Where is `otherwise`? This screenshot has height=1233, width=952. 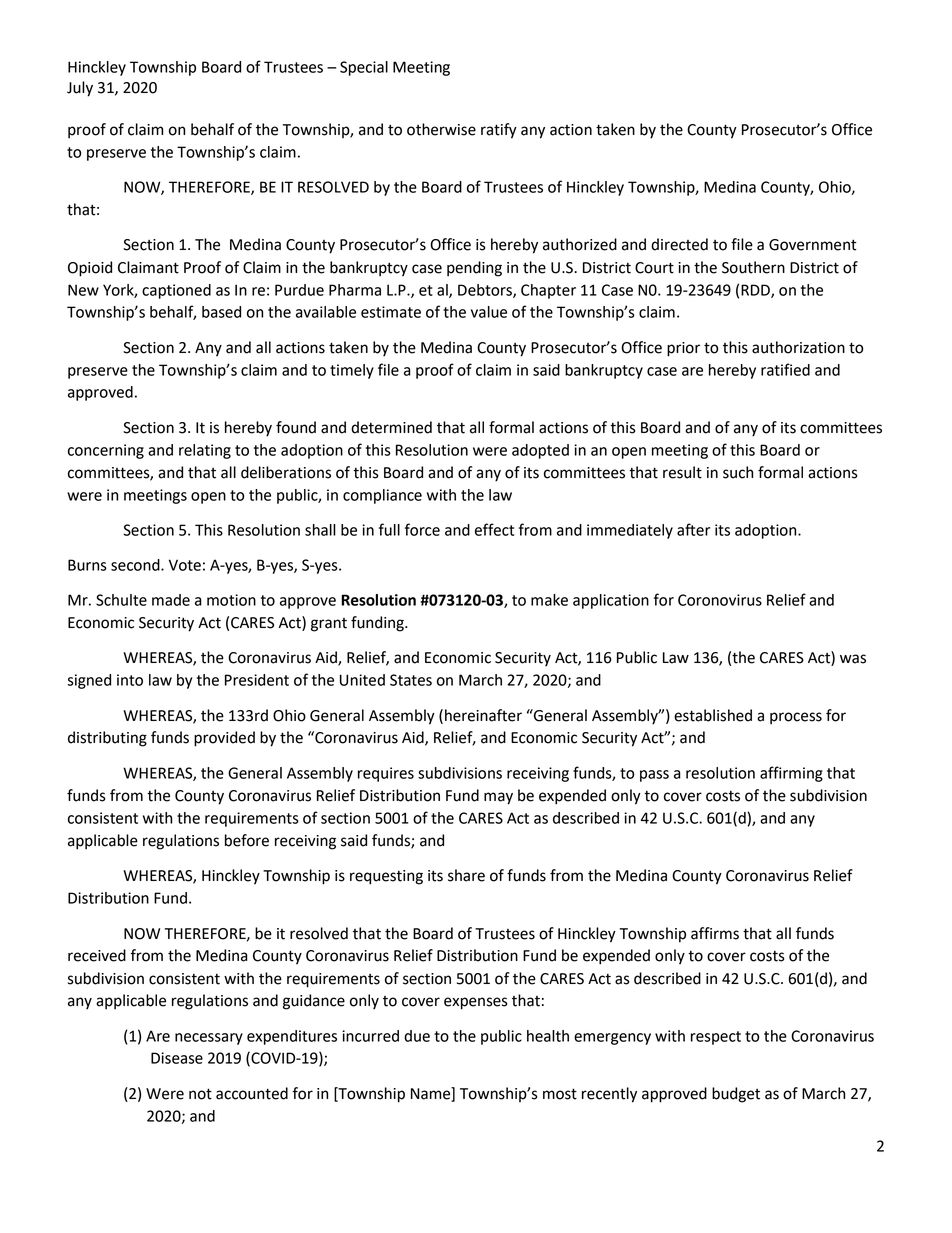 otherwise is located at coordinates (441, 129).
